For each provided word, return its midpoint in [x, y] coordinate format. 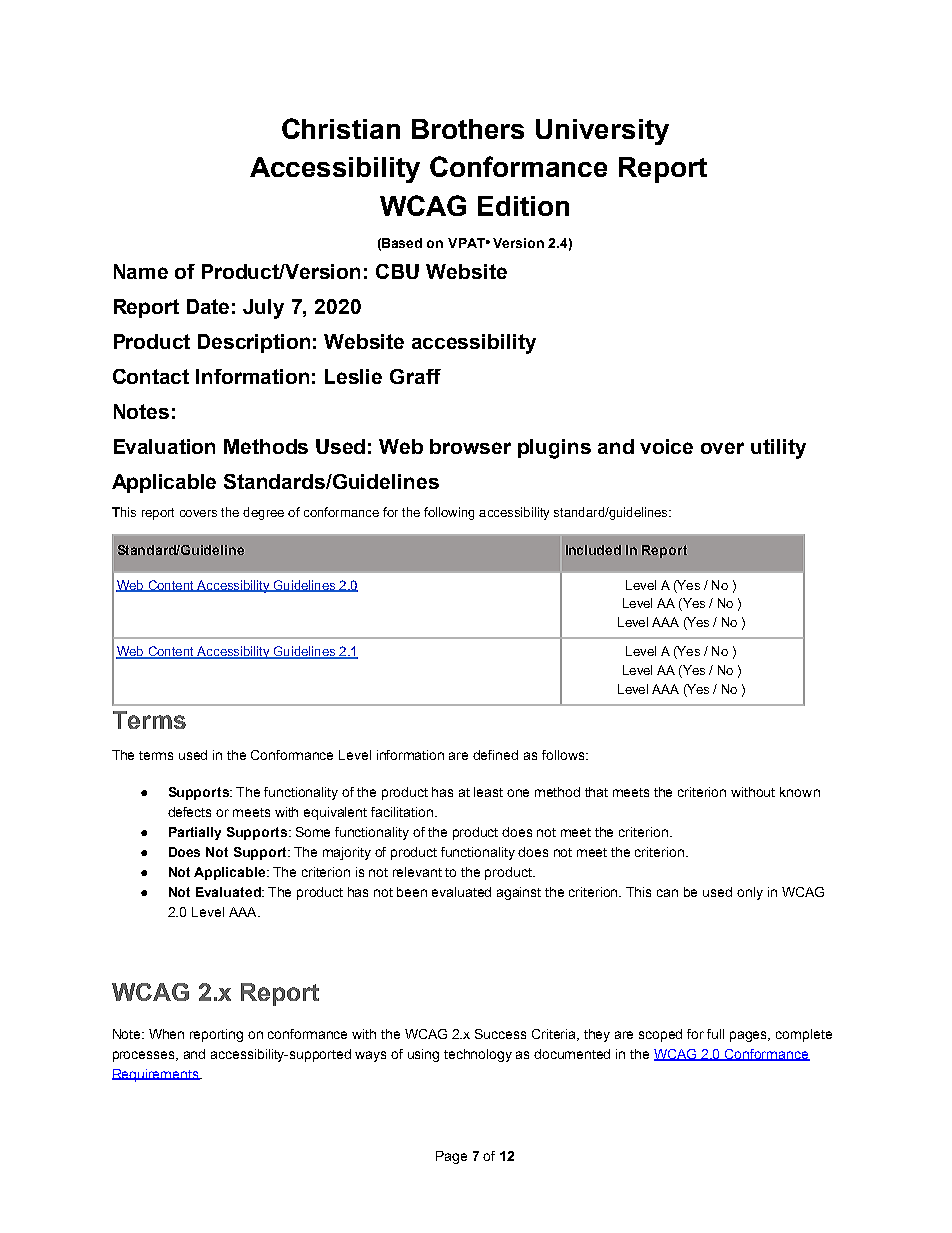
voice [666, 446]
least [488, 792]
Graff [415, 376]
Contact [151, 376]
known [800, 792]
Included [593, 550]
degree [263, 513]
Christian [341, 128]
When [166, 1034]
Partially [195, 833]
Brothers [468, 129]
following [449, 513]
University [602, 132]
